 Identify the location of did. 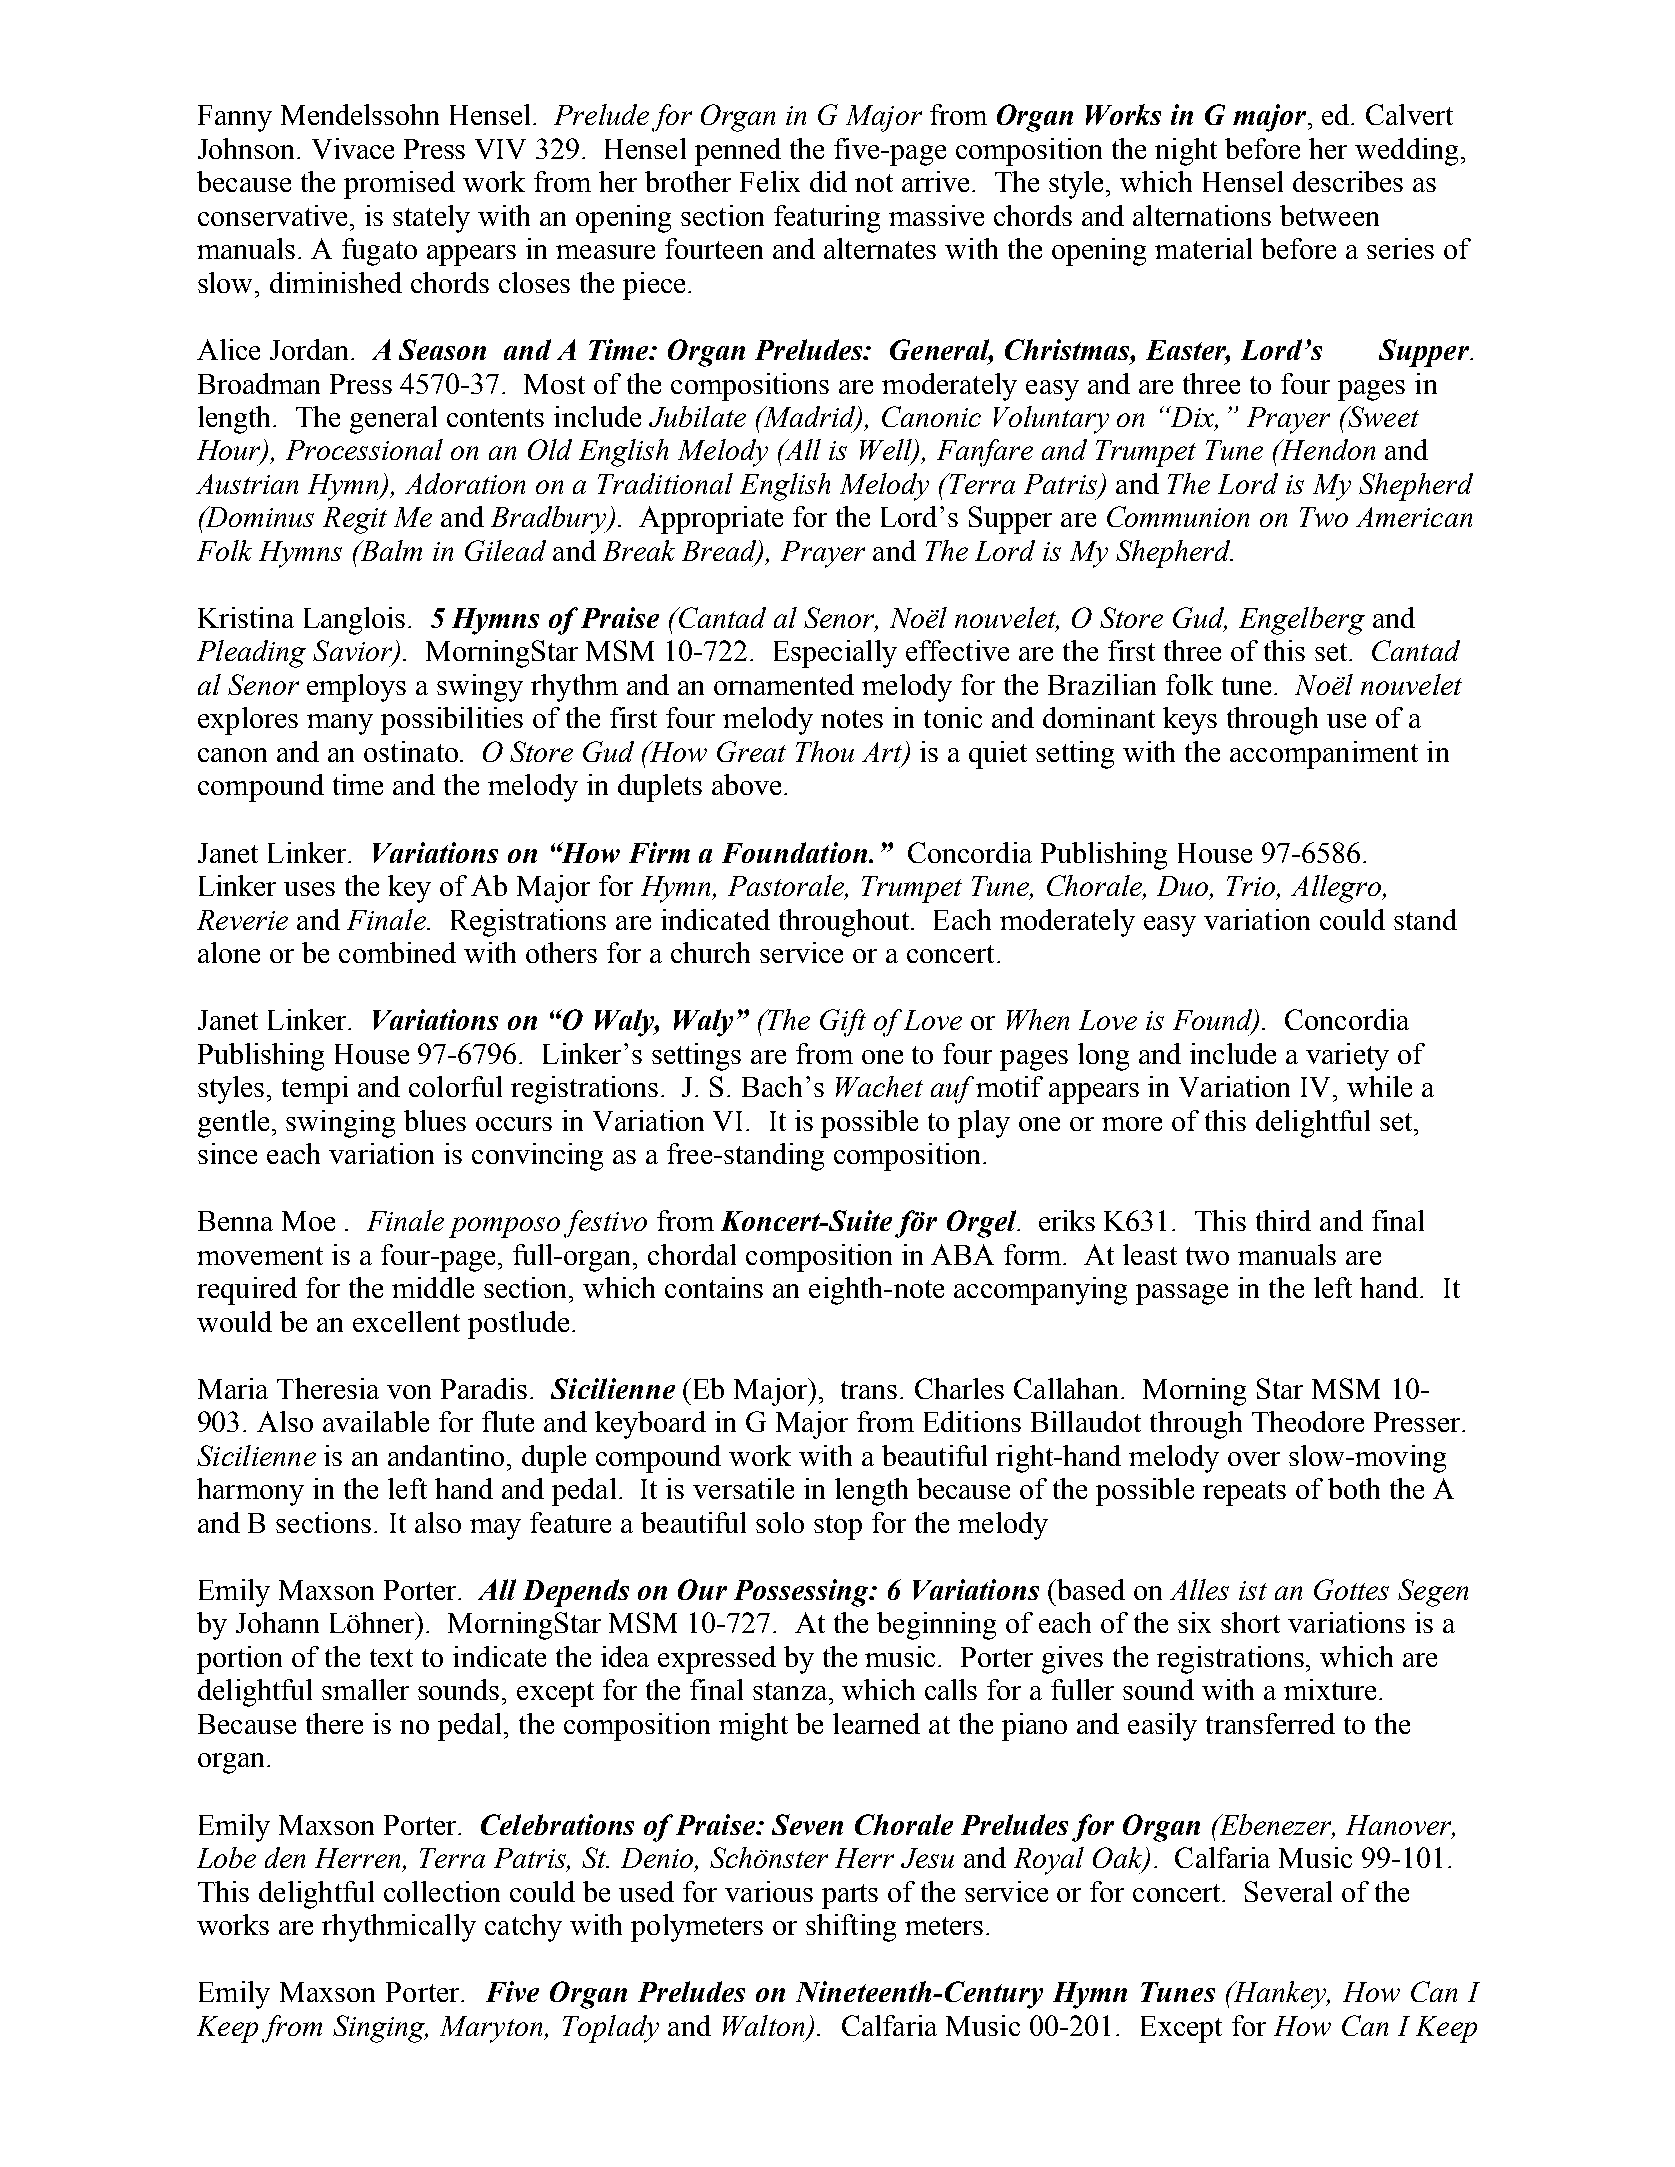
(828, 181).
